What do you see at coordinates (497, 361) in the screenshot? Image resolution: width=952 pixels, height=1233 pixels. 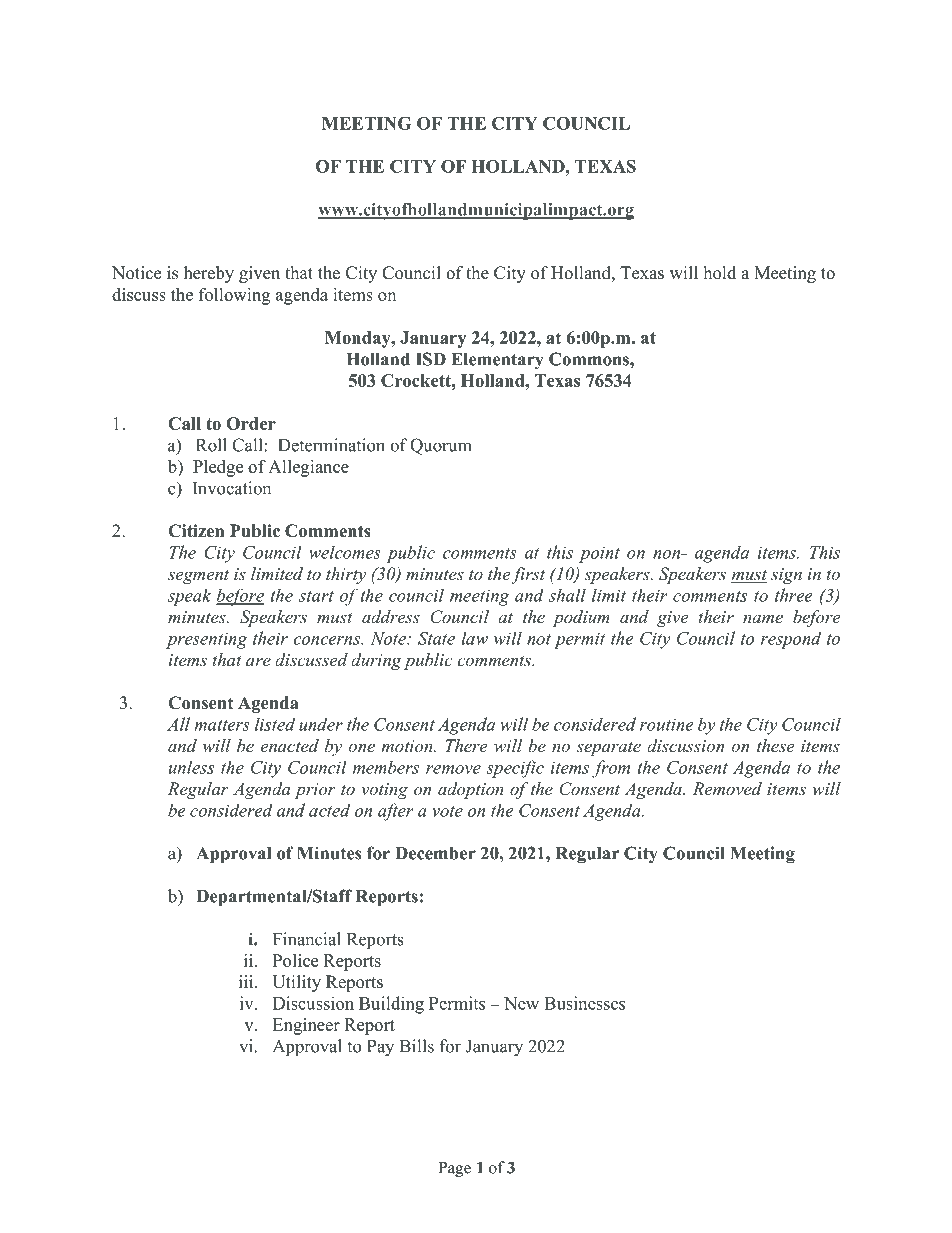 I see `Elementary` at bounding box center [497, 361].
